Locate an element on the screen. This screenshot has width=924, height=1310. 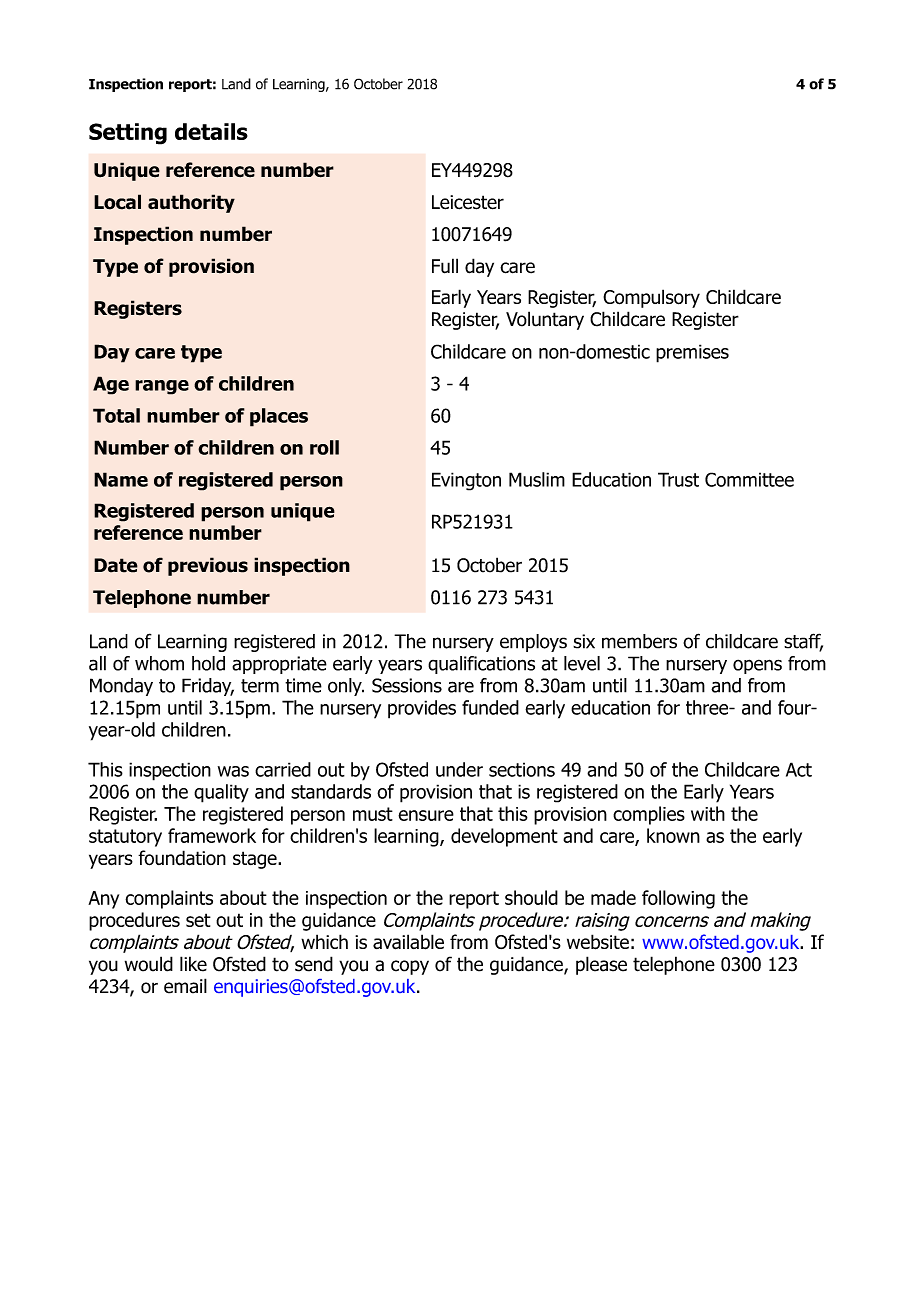
opens is located at coordinates (757, 666).
